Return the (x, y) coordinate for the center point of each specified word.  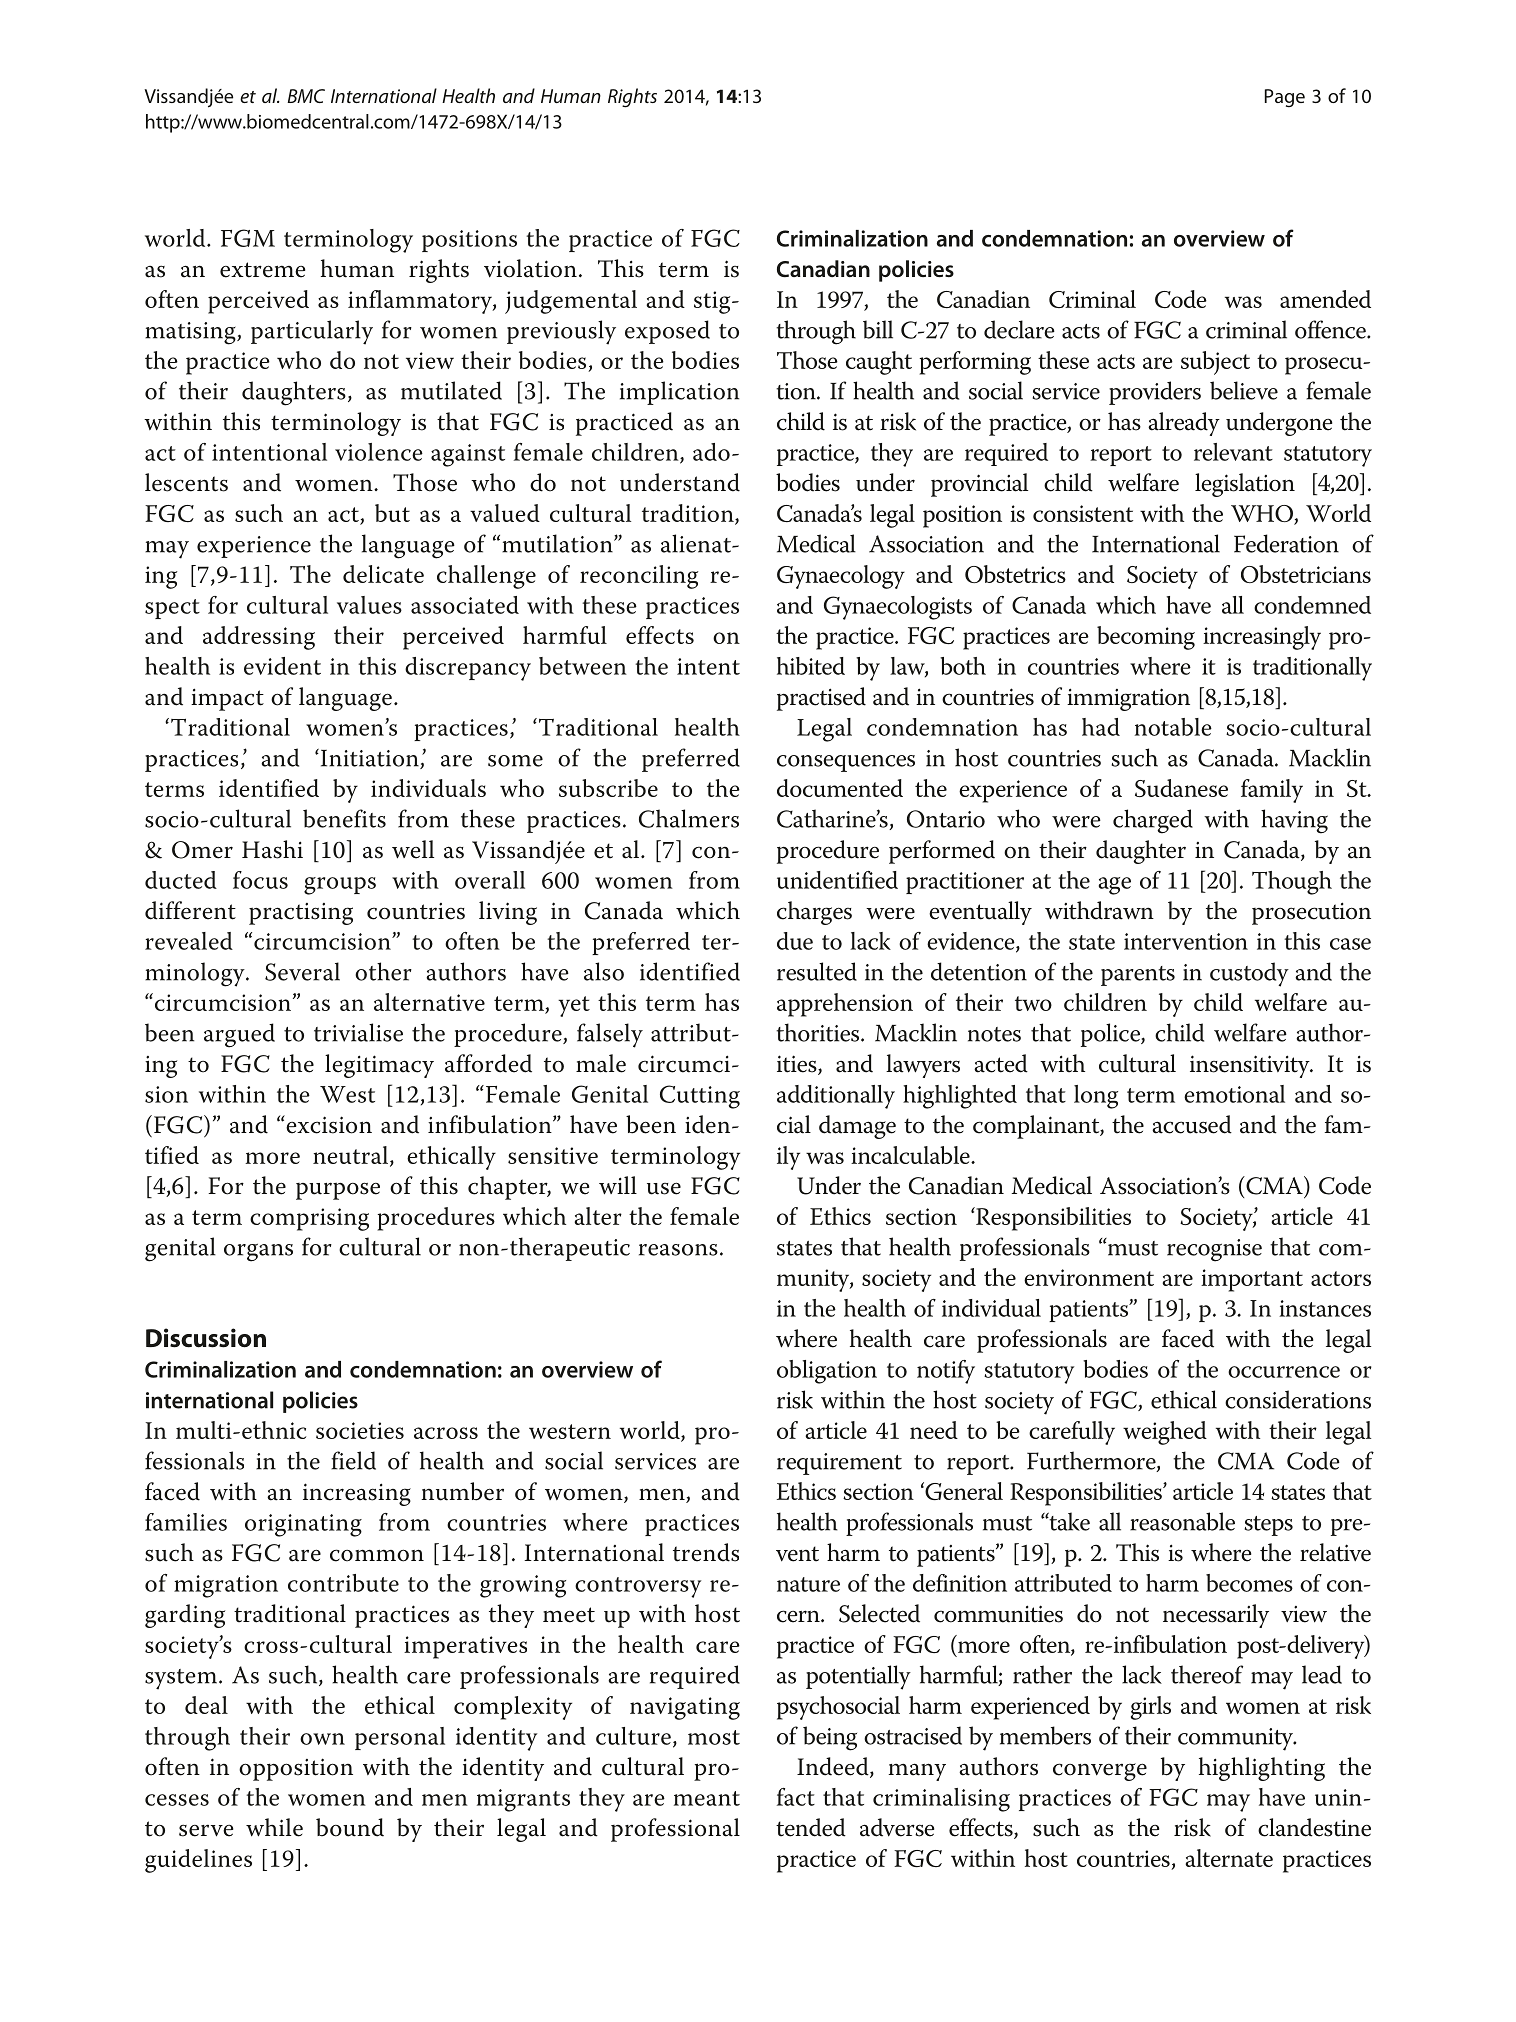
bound (350, 1827)
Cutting (700, 1097)
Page (1285, 98)
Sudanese (1181, 788)
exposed (667, 332)
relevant (1233, 452)
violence (379, 452)
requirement (839, 1464)
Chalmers (689, 818)
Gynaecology (841, 577)
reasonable (1182, 1521)
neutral (352, 1156)
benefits (344, 818)
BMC (306, 96)
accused (1192, 1124)
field (353, 1460)
